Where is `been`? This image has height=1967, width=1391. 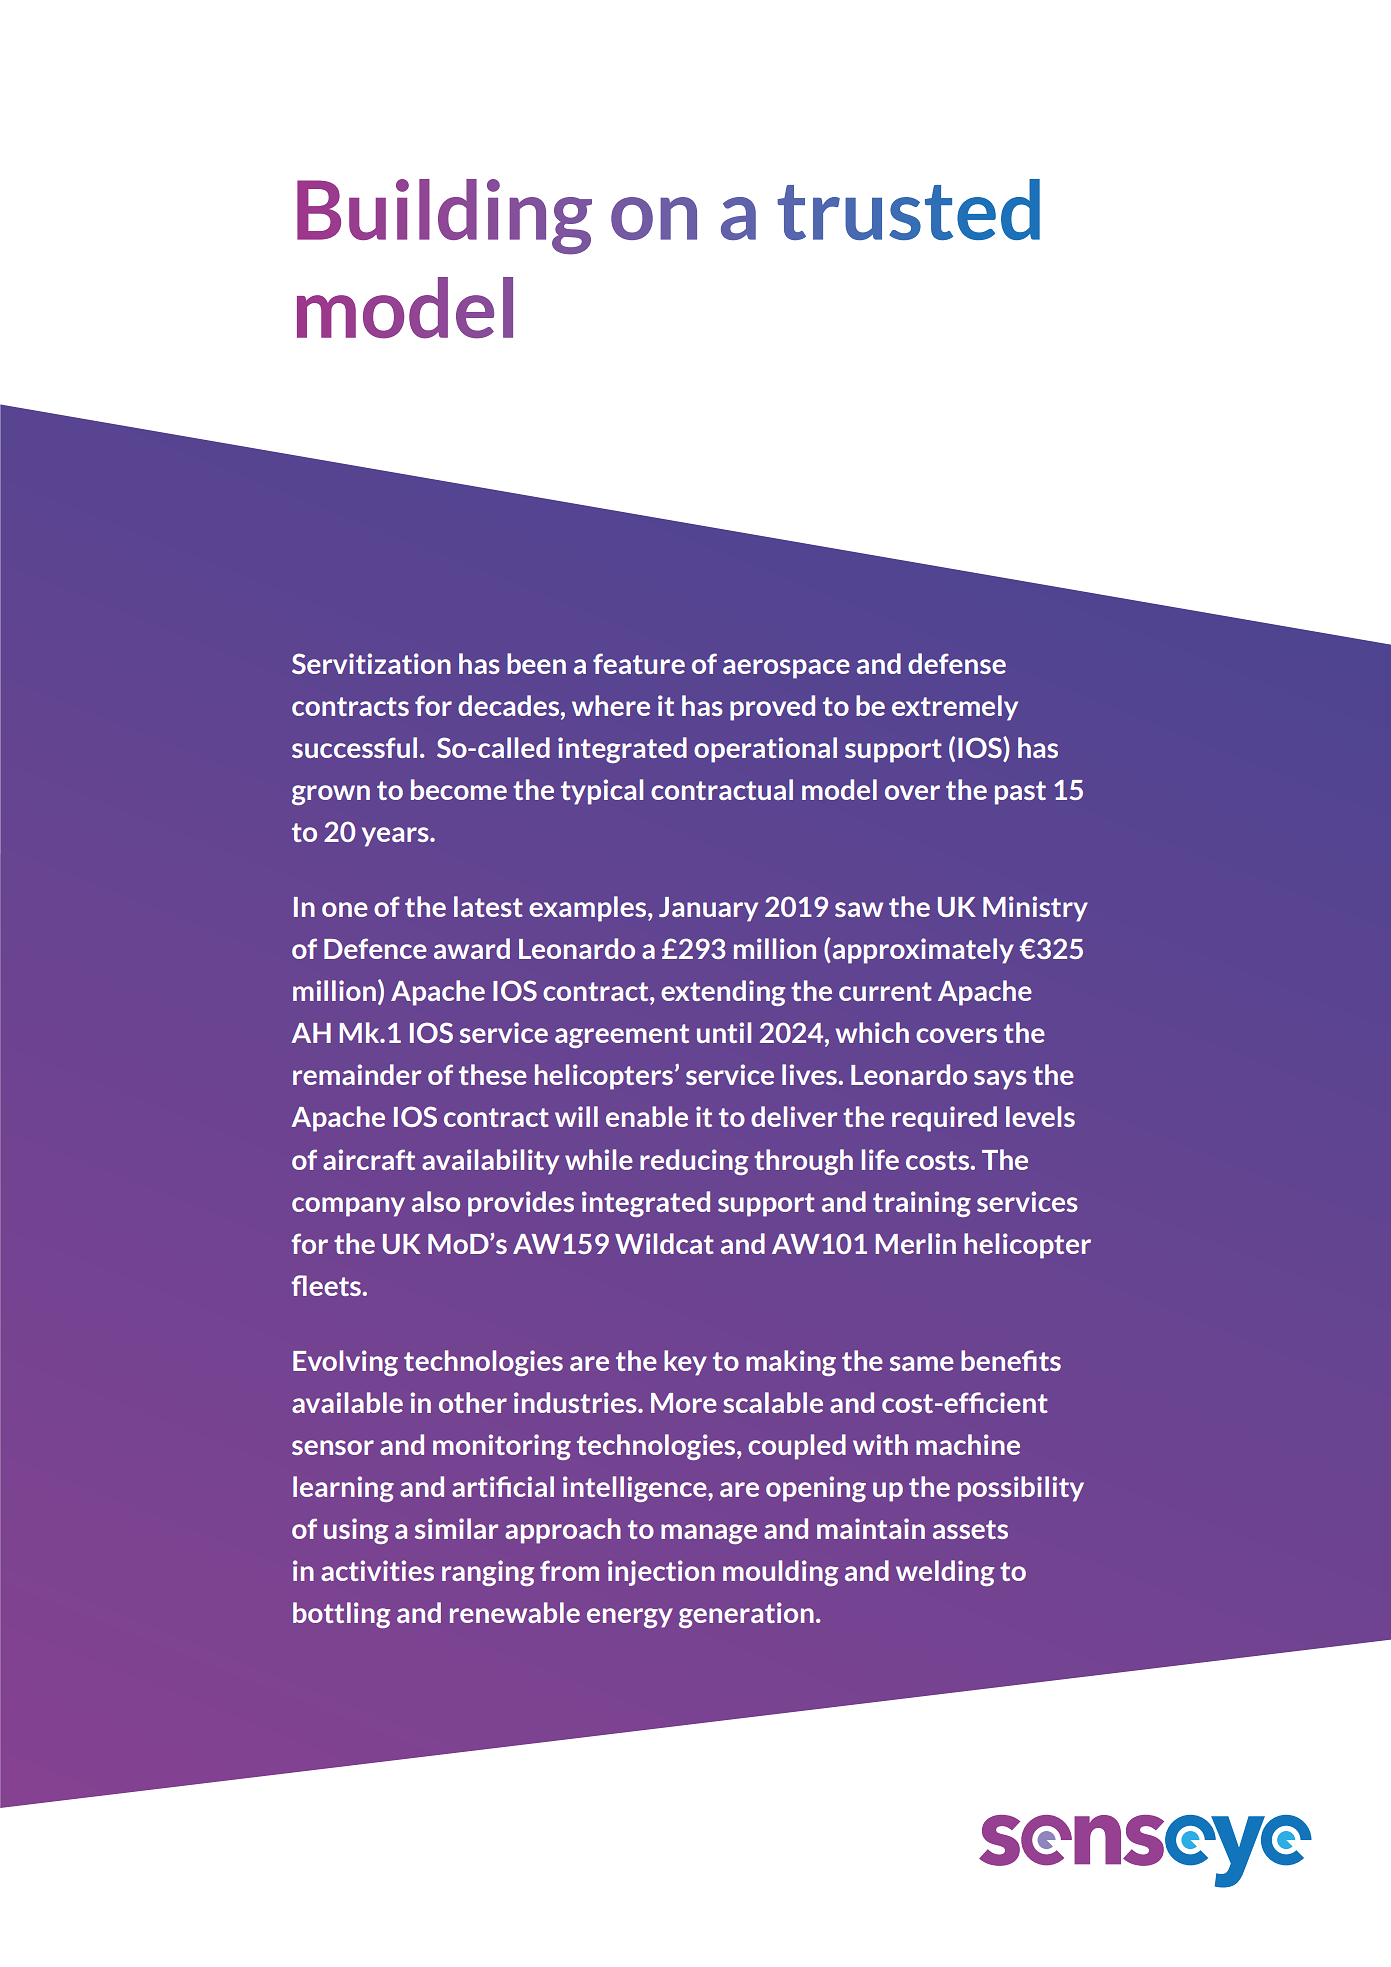
been is located at coordinates (536, 663).
